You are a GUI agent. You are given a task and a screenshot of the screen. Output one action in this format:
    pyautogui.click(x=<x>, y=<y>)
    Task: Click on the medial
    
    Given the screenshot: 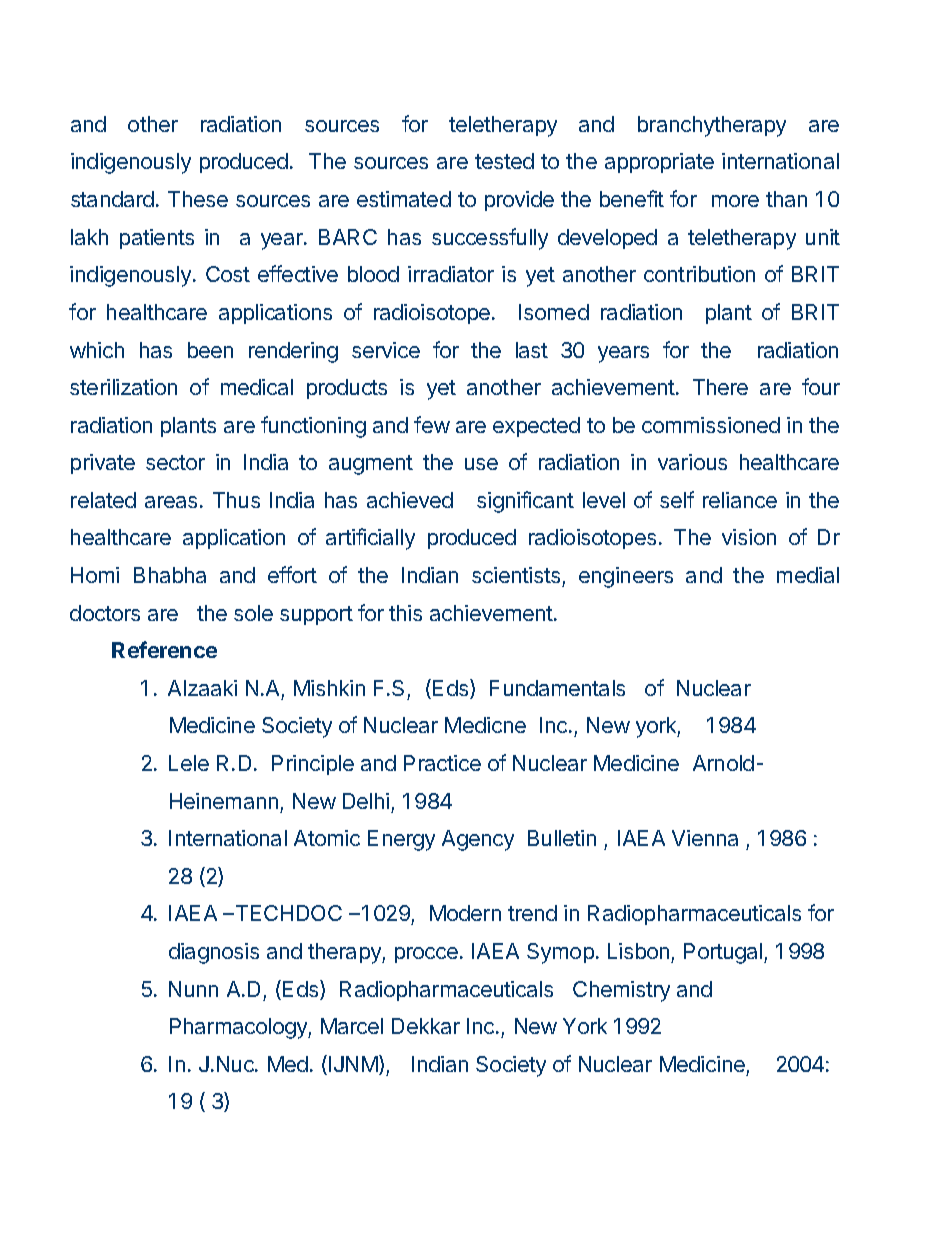 What is the action you would take?
    pyautogui.click(x=808, y=575)
